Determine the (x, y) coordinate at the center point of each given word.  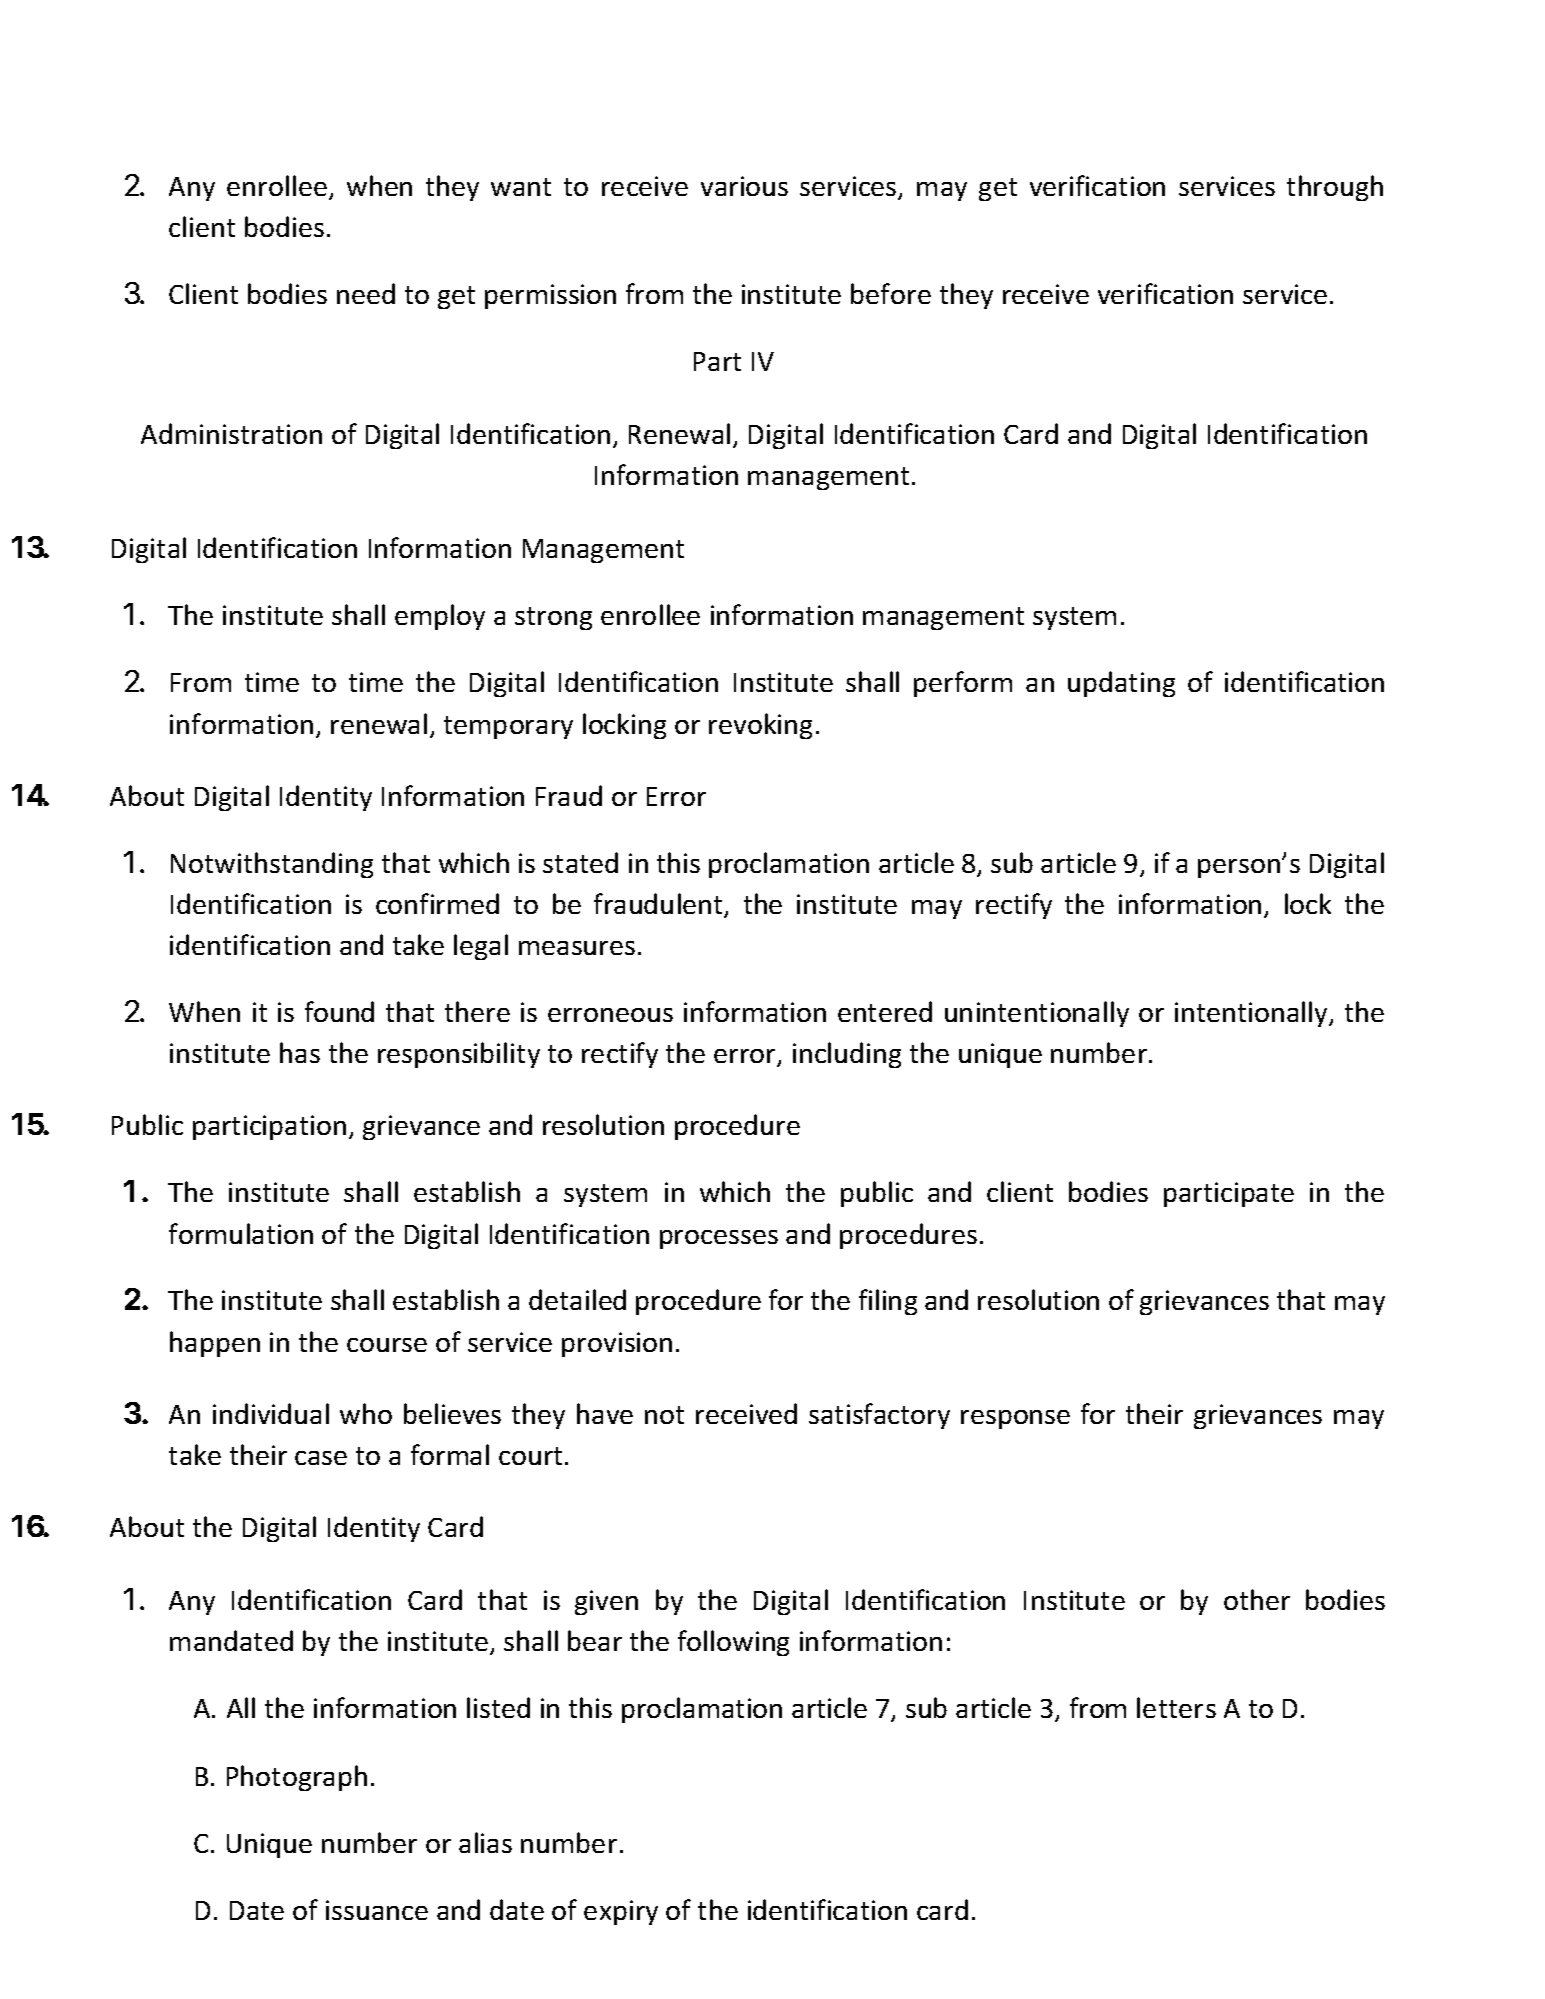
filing (888, 1302)
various (744, 186)
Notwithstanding (272, 865)
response (1015, 1419)
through (1335, 188)
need (366, 293)
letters (1176, 1707)
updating (1121, 684)
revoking (760, 726)
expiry (621, 1912)
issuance (377, 1910)
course (387, 1345)
